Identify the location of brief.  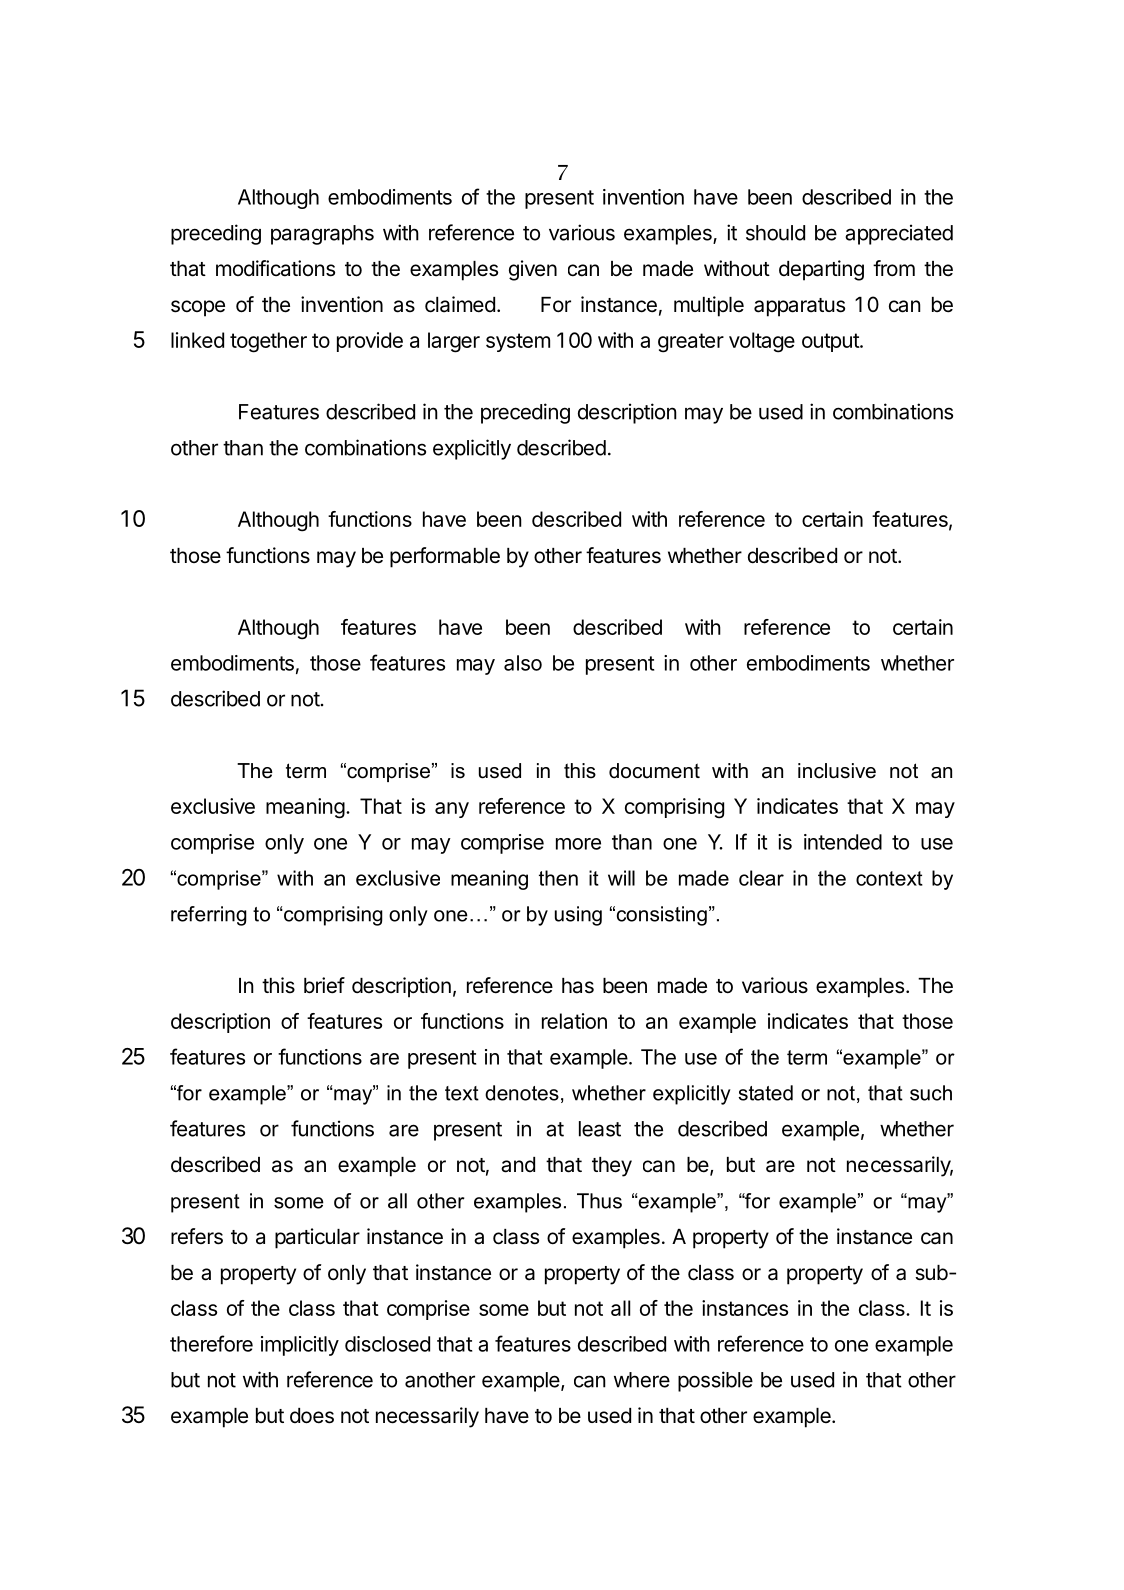
(324, 985).
